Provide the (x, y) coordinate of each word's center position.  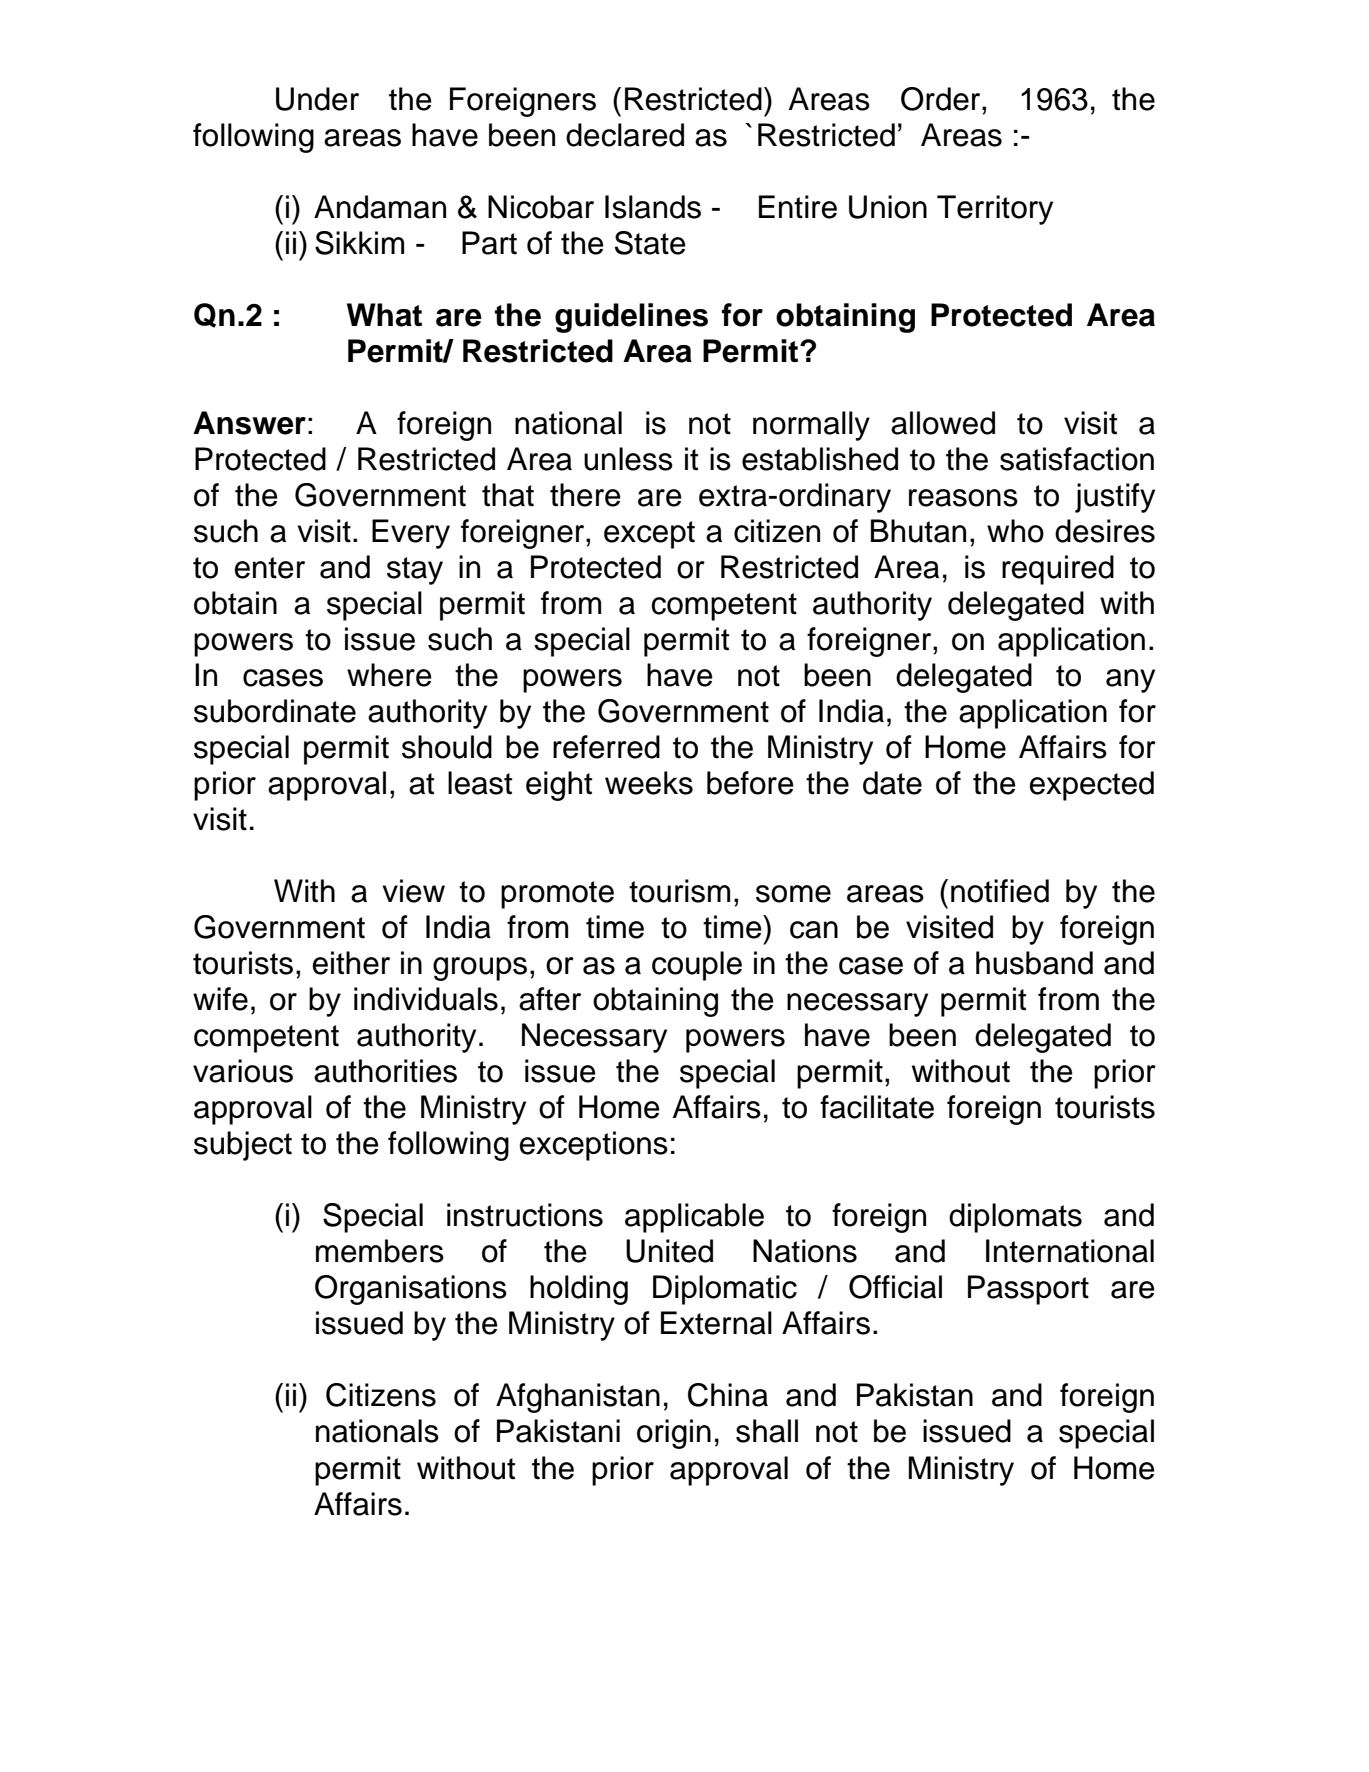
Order (942, 99)
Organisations (411, 1290)
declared (625, 135)
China (728, 1395)
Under (317, 99)
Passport (1028, 1290)
